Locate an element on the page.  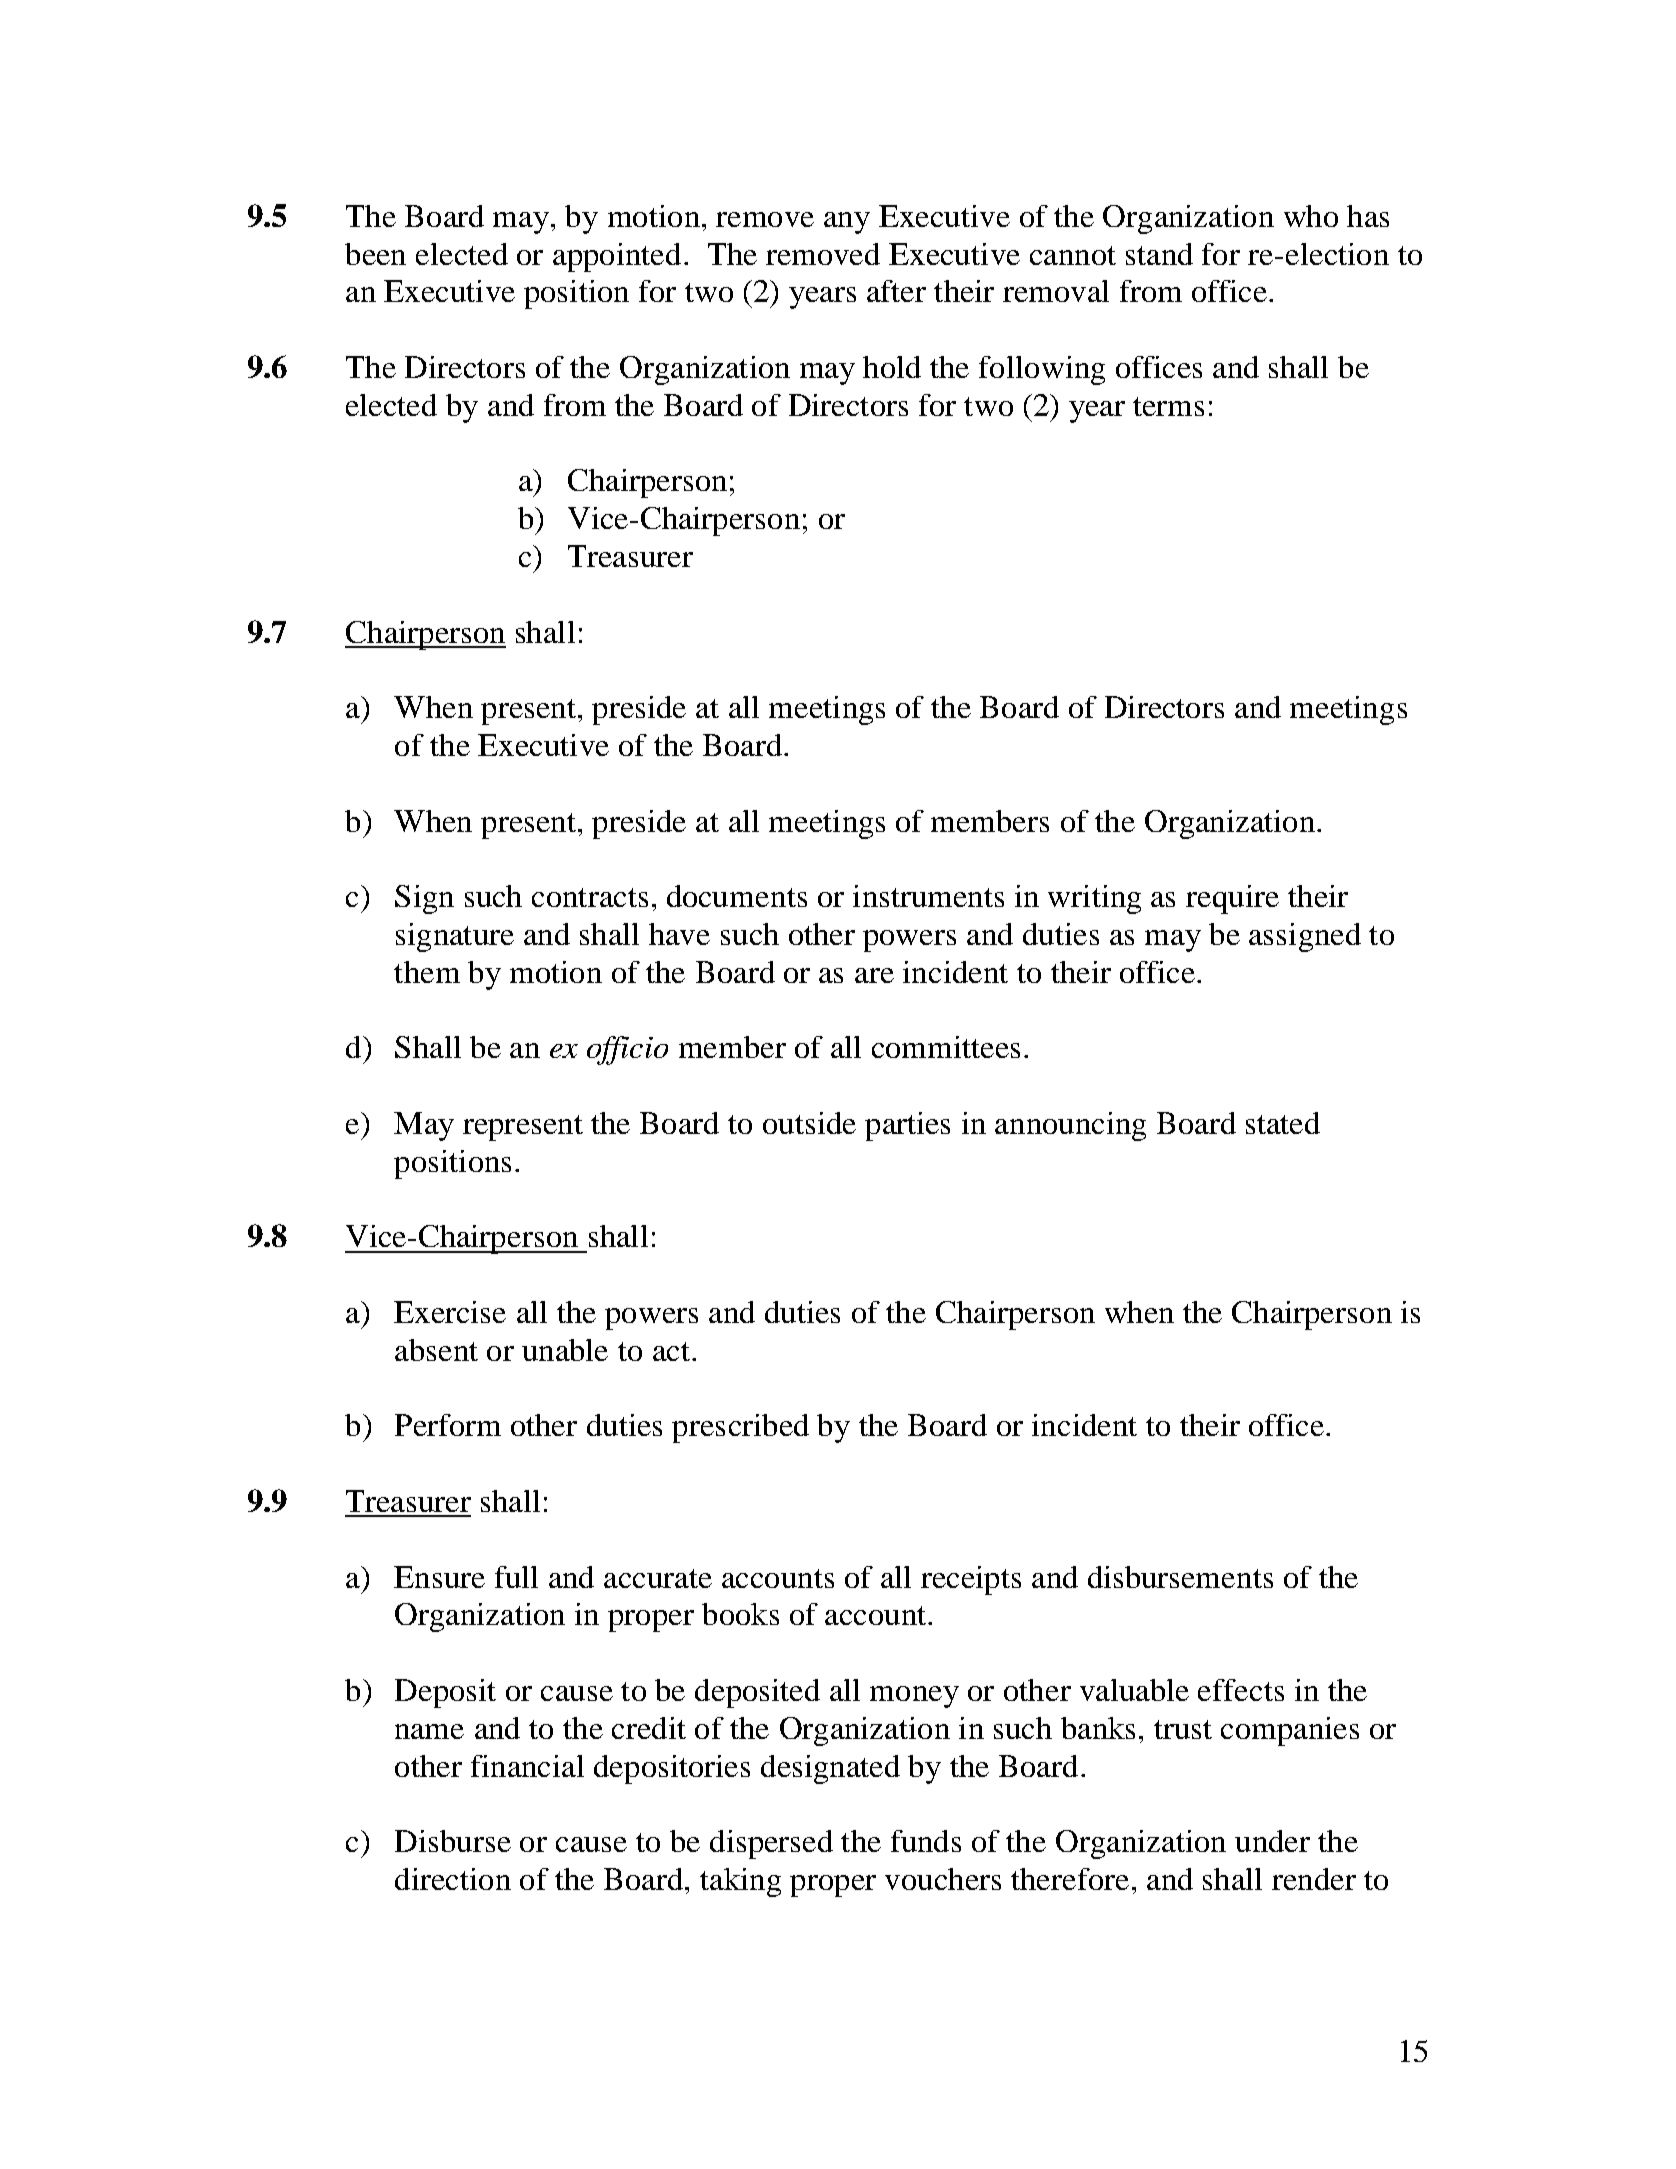
contracts is located at coordinates (590, 897).
